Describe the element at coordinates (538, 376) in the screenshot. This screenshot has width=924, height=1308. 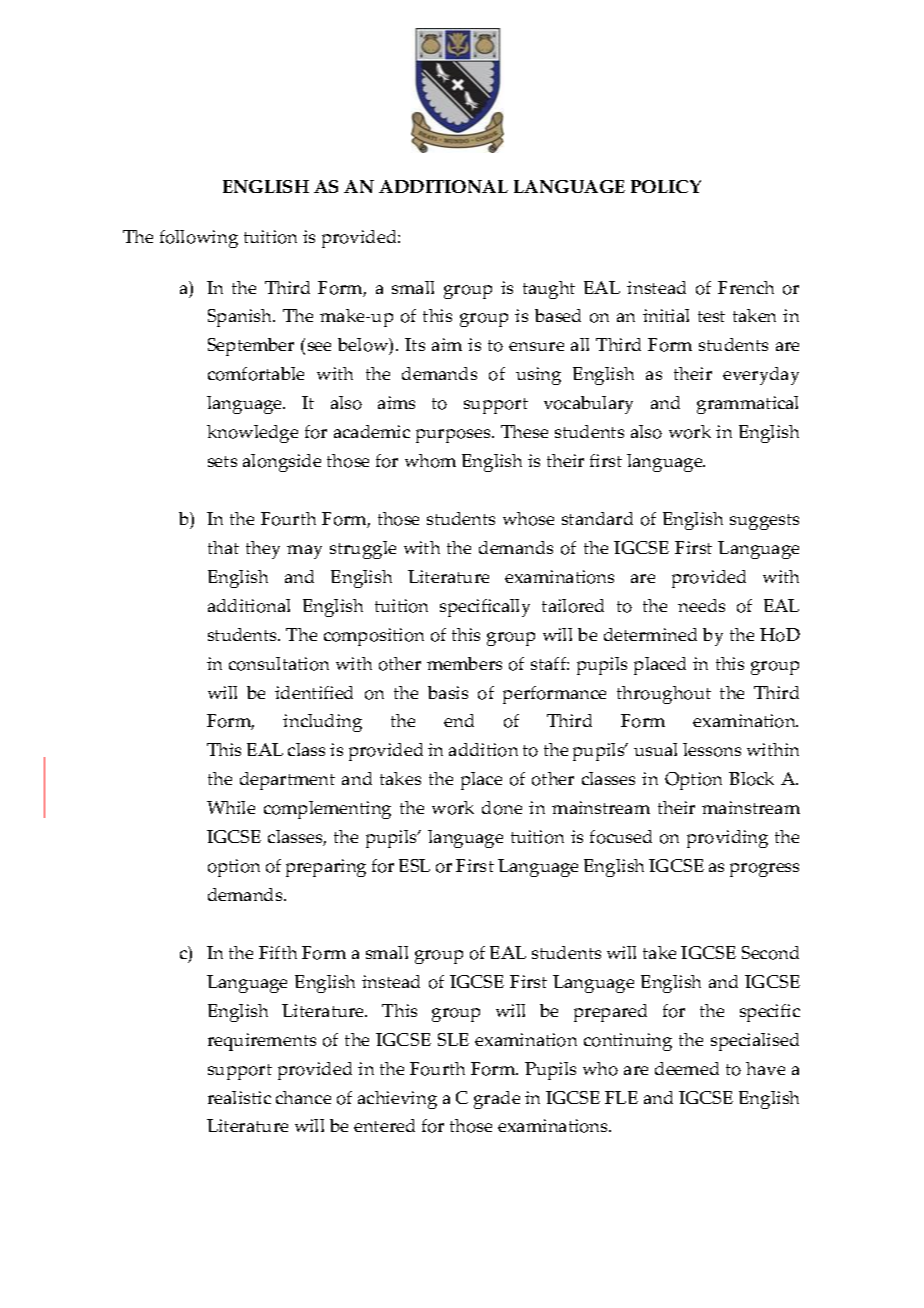
I see `using` at that location.
